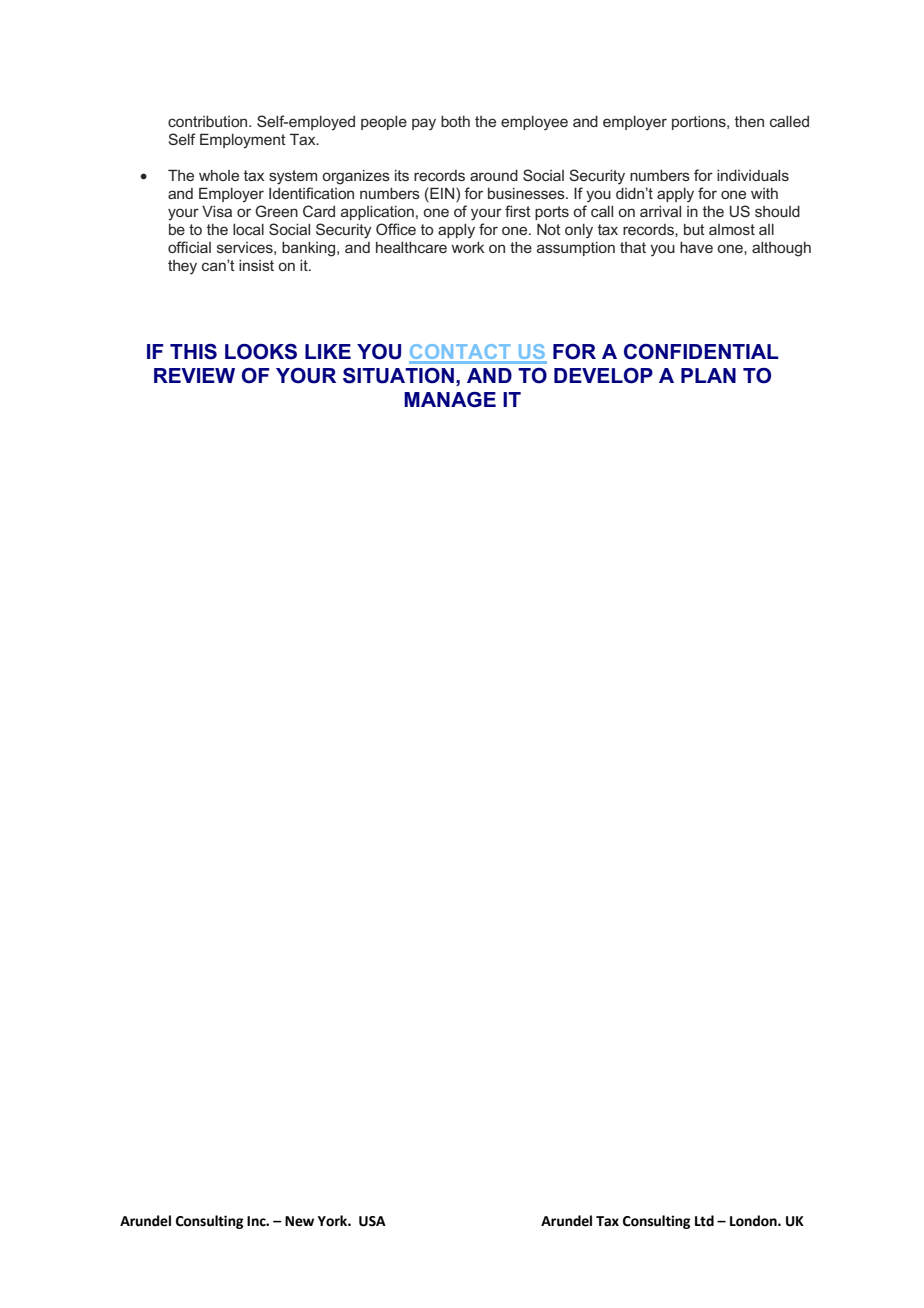 The height and width of the screenshot is (1308, 924). Describe the element at coordinates (603, 376) in the screenshot. I see `DEVELOP` at that location.
